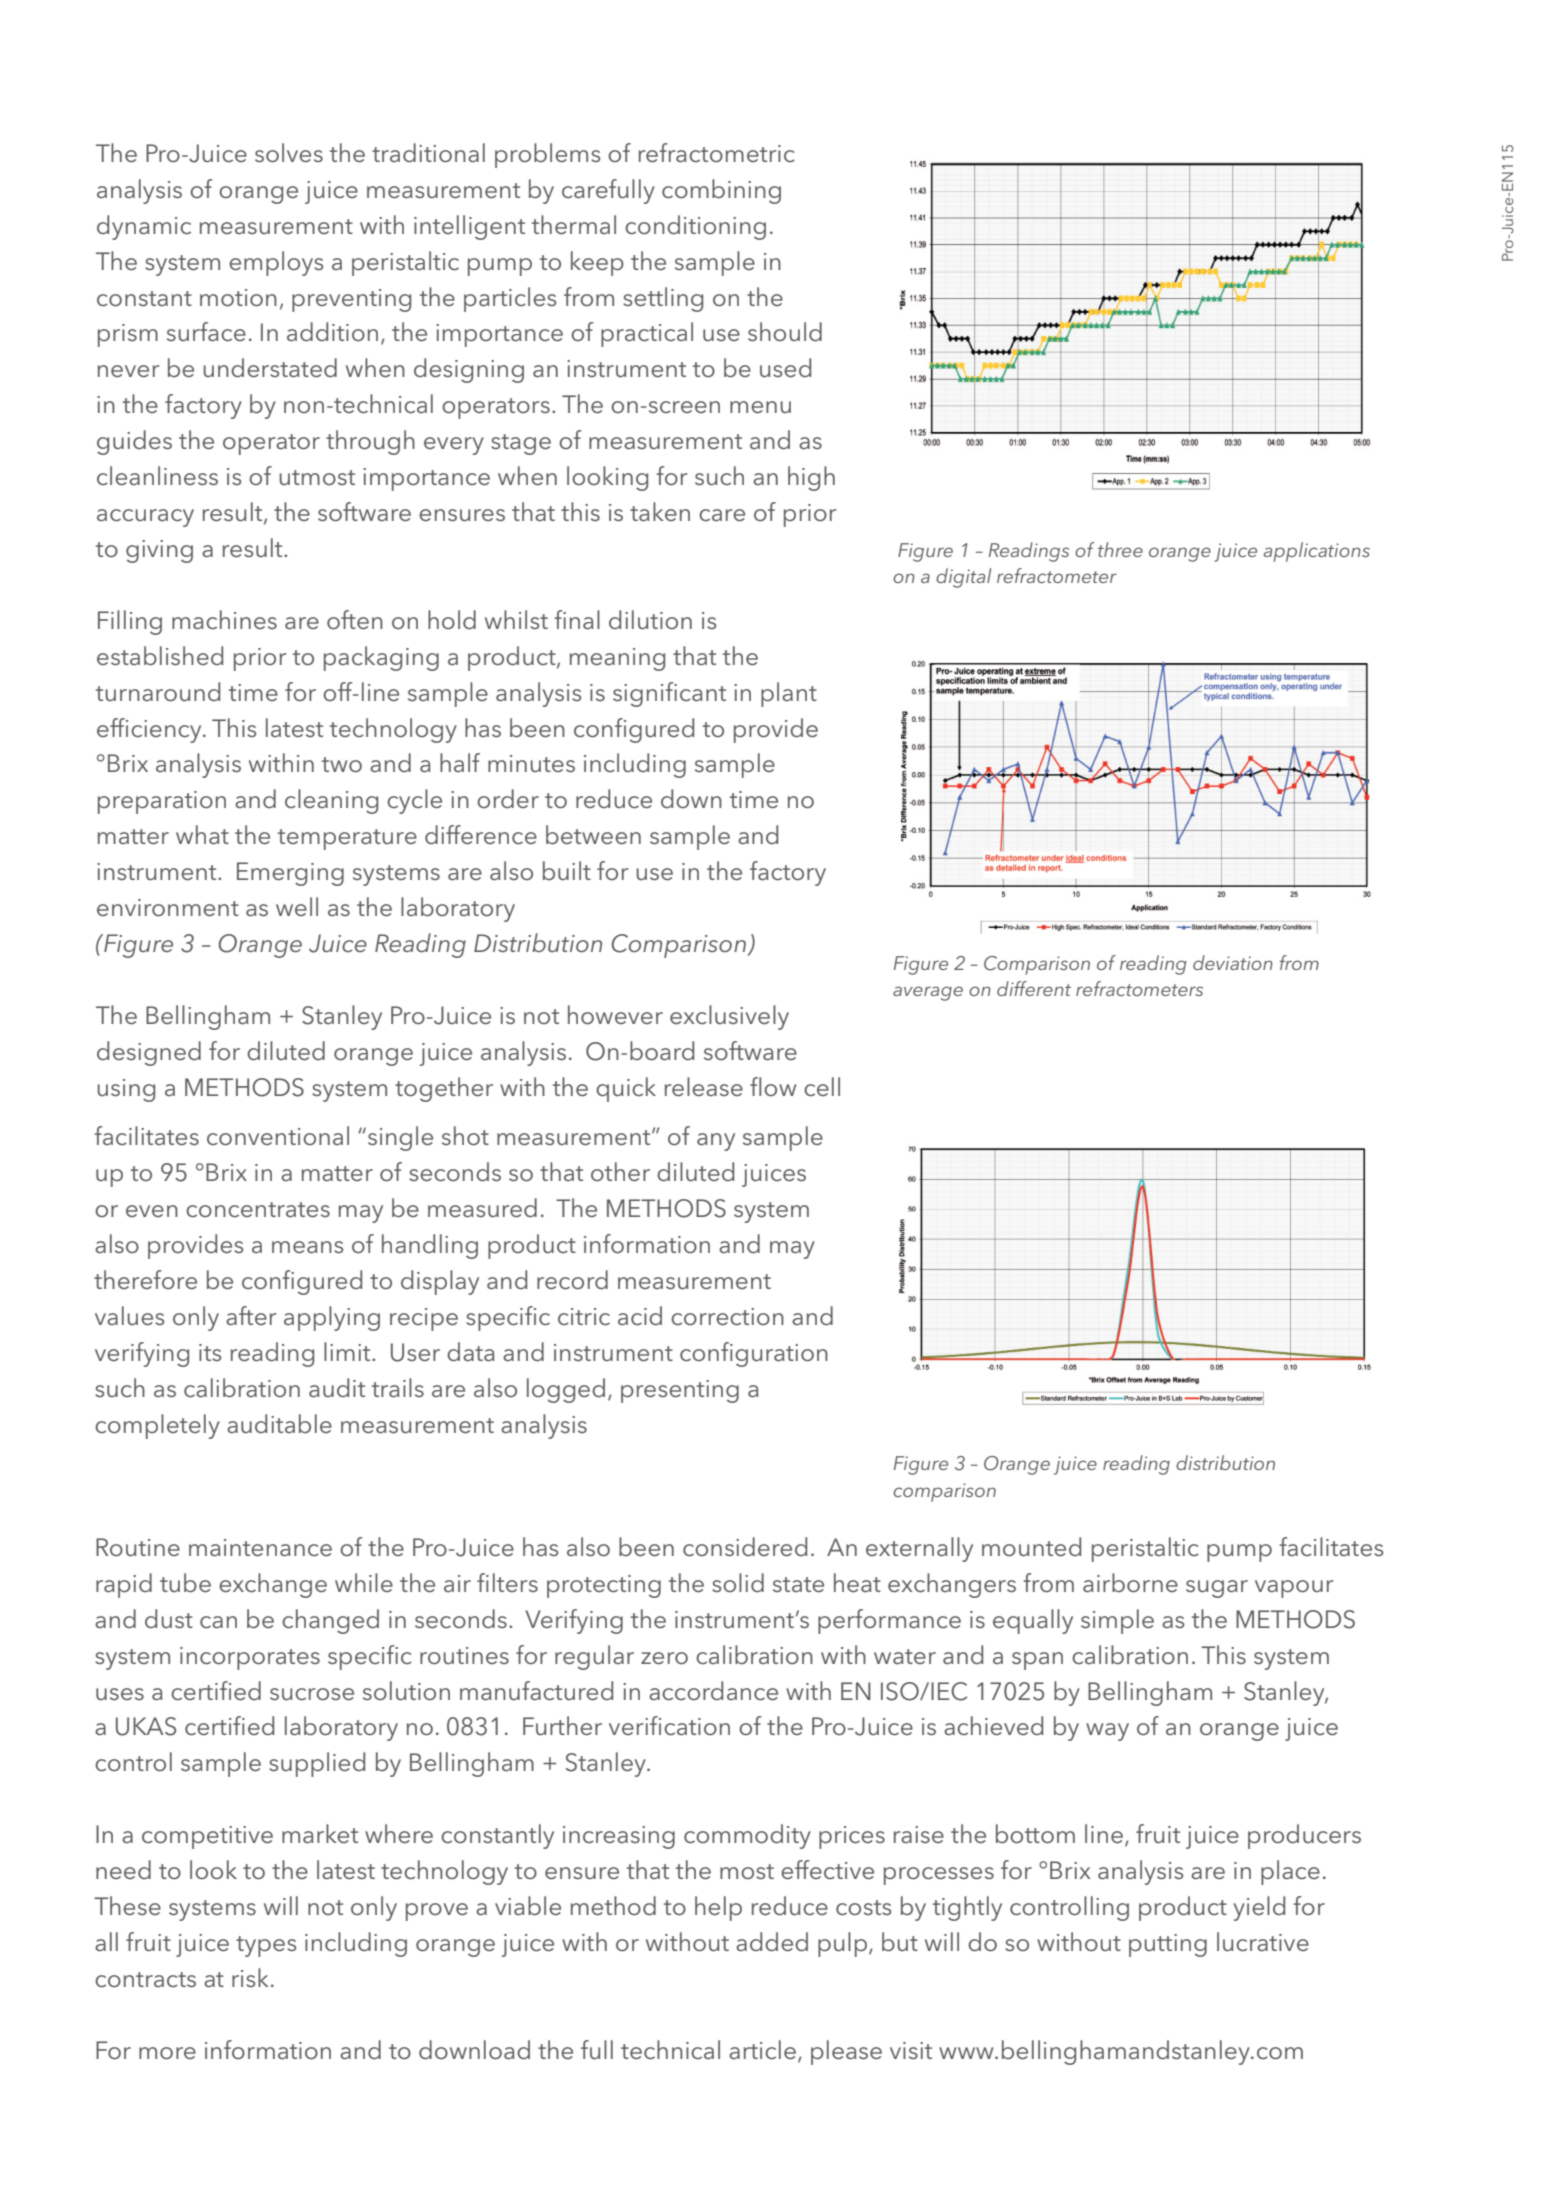 This screenshot has height=2191, width=1550. I want to click on putting, so click(1168, 1945).
